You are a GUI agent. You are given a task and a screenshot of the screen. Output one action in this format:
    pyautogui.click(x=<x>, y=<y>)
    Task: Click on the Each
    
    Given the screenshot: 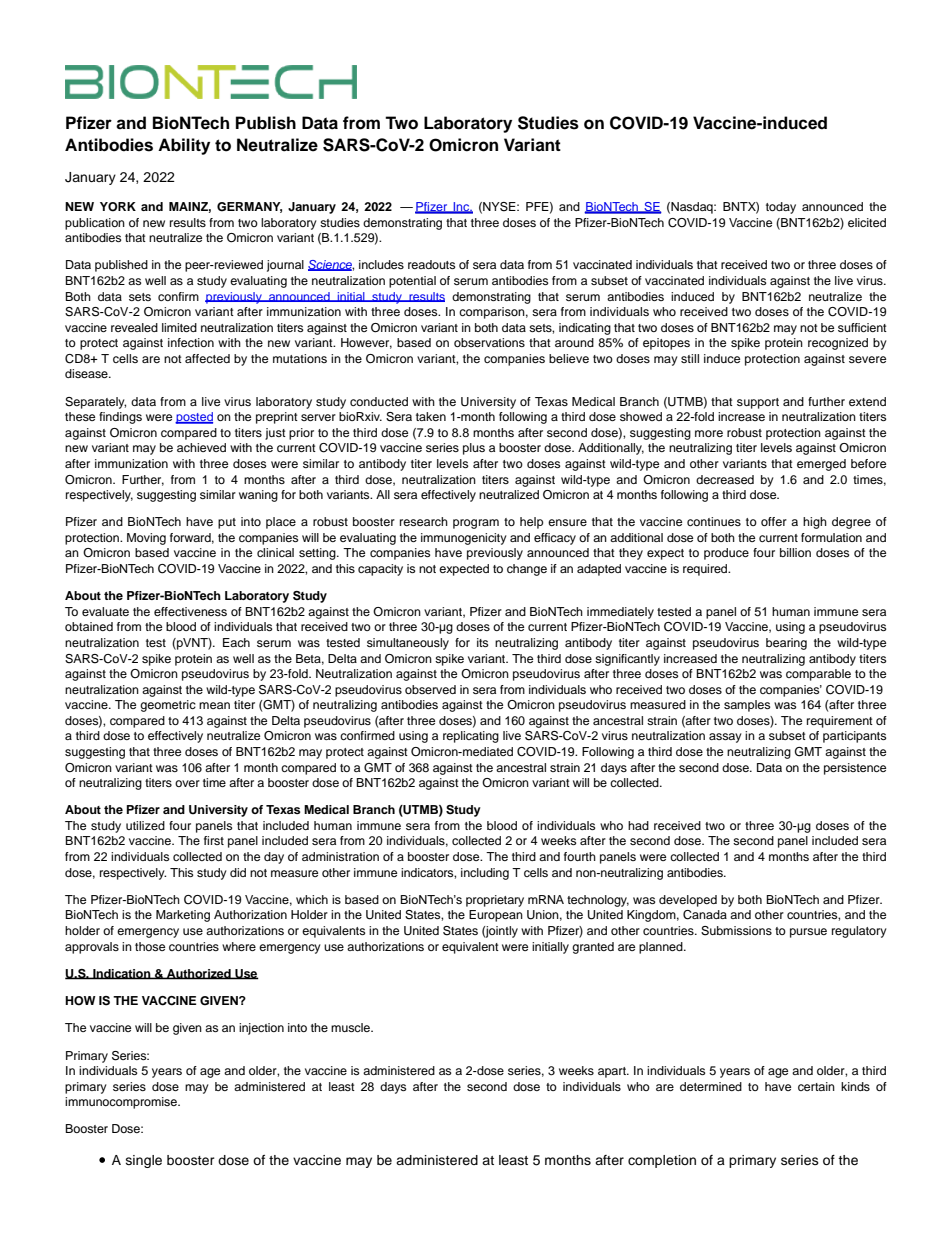 What is the action you would take?
    pyautogui.click(x=236, y=642)
